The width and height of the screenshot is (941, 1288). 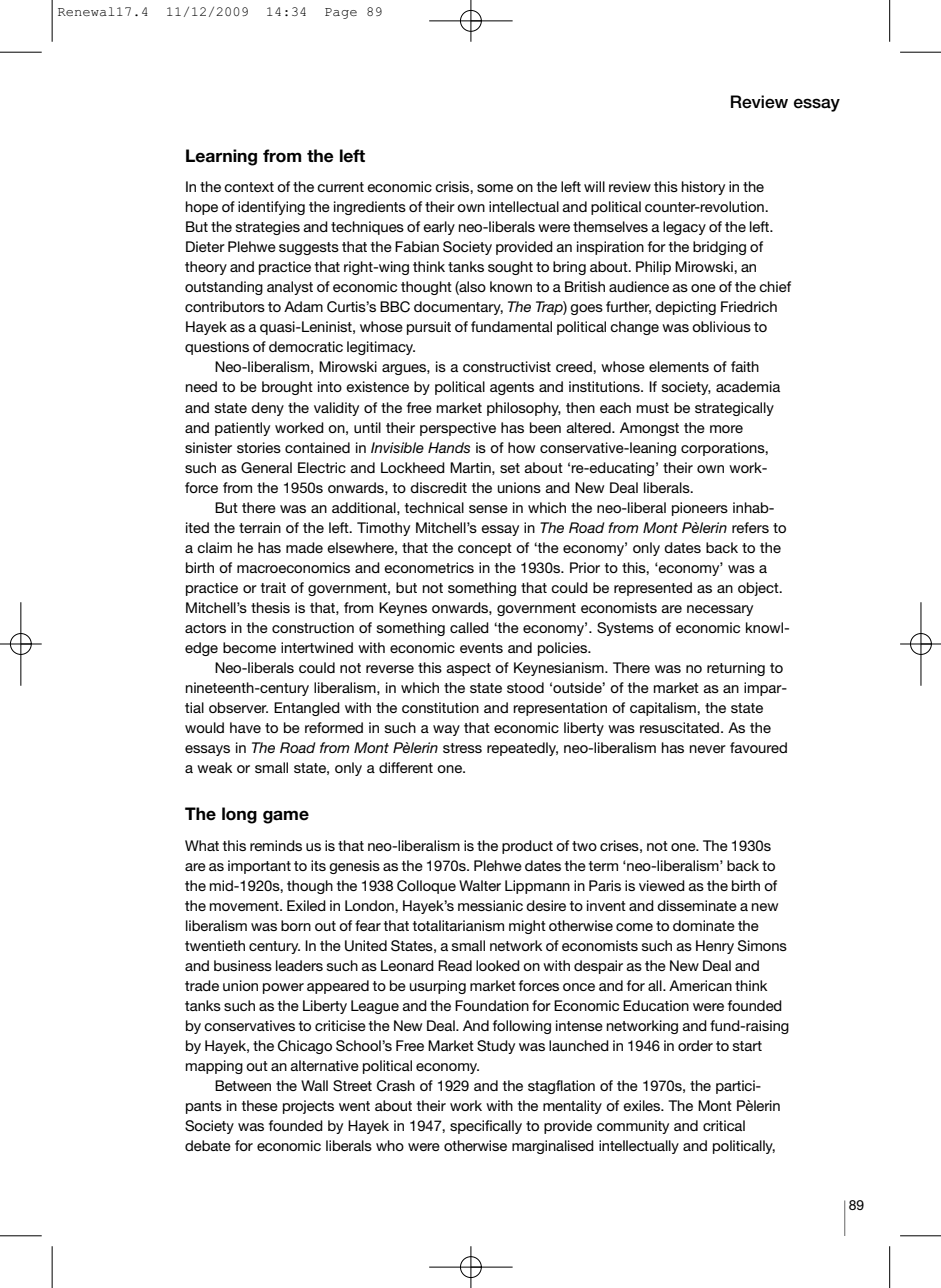 I want to click on stress, so click(x=462, y=748).
